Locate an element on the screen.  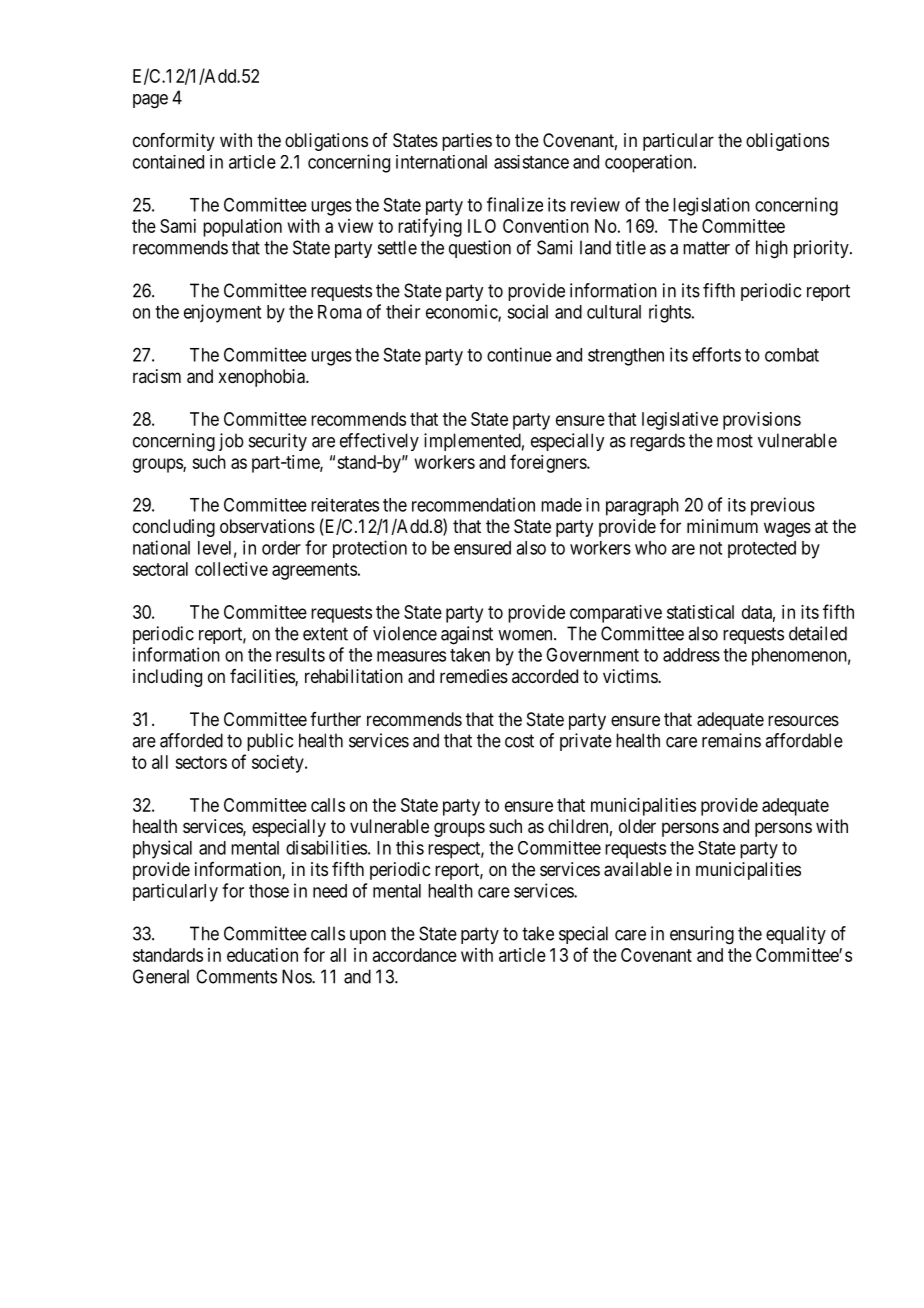
collective is located at coordinates (231, 569).
